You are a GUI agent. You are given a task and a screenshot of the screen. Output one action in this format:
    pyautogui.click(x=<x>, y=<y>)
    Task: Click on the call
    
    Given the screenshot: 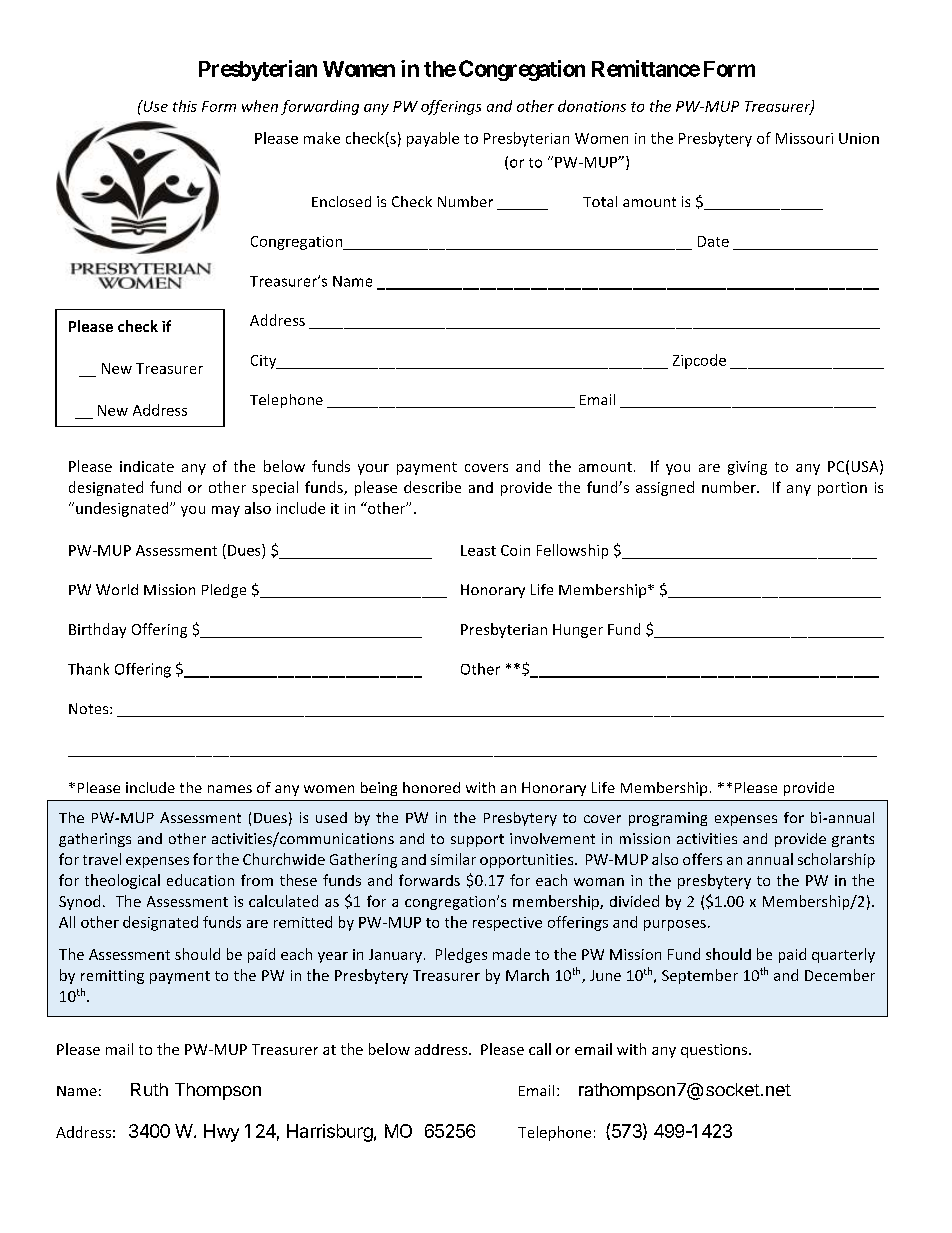 What is the action you would take?
    pyautogui.click(x=540, y=1049)
